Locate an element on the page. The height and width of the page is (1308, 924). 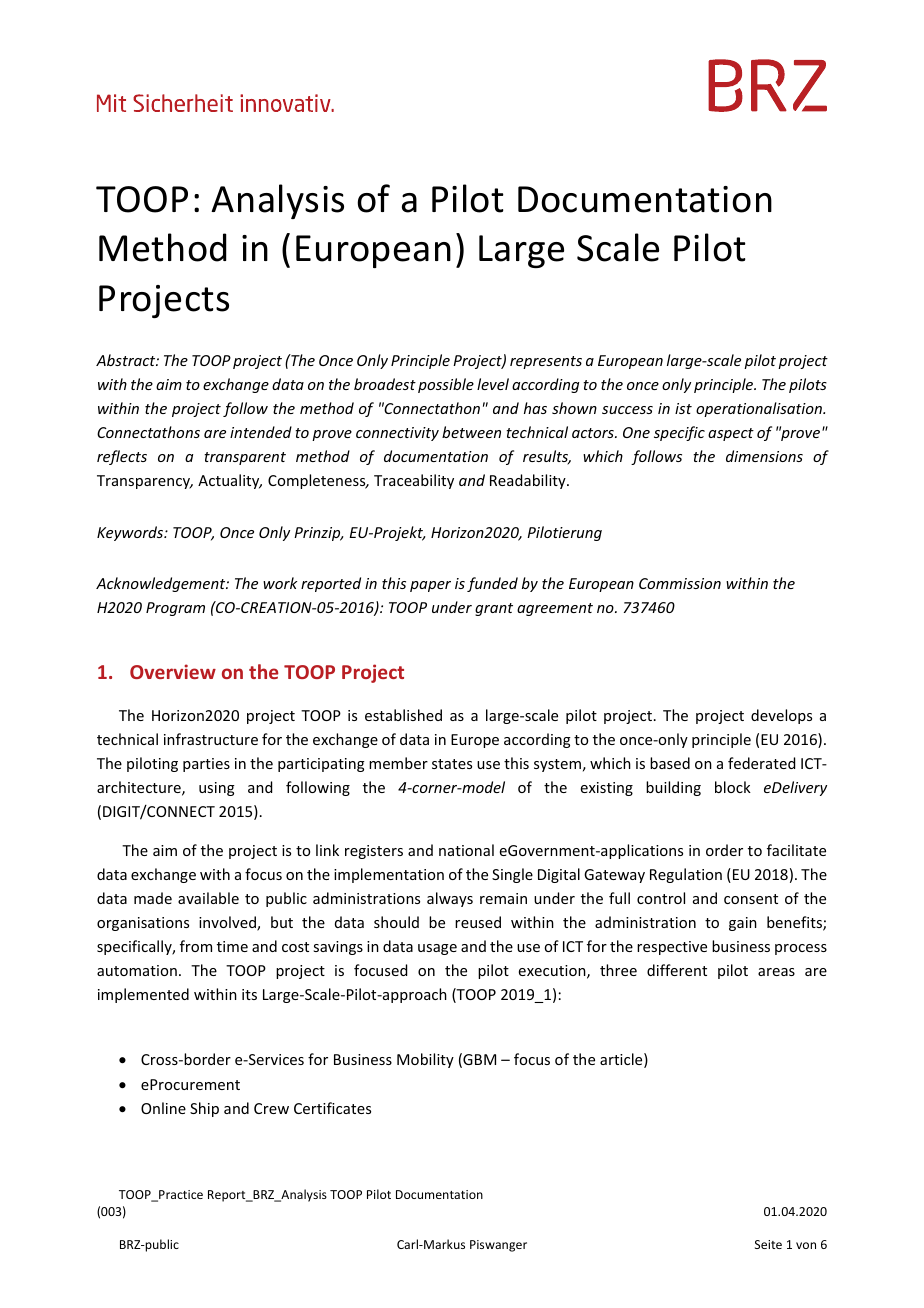
intended is located at coordinates (261, 432).
